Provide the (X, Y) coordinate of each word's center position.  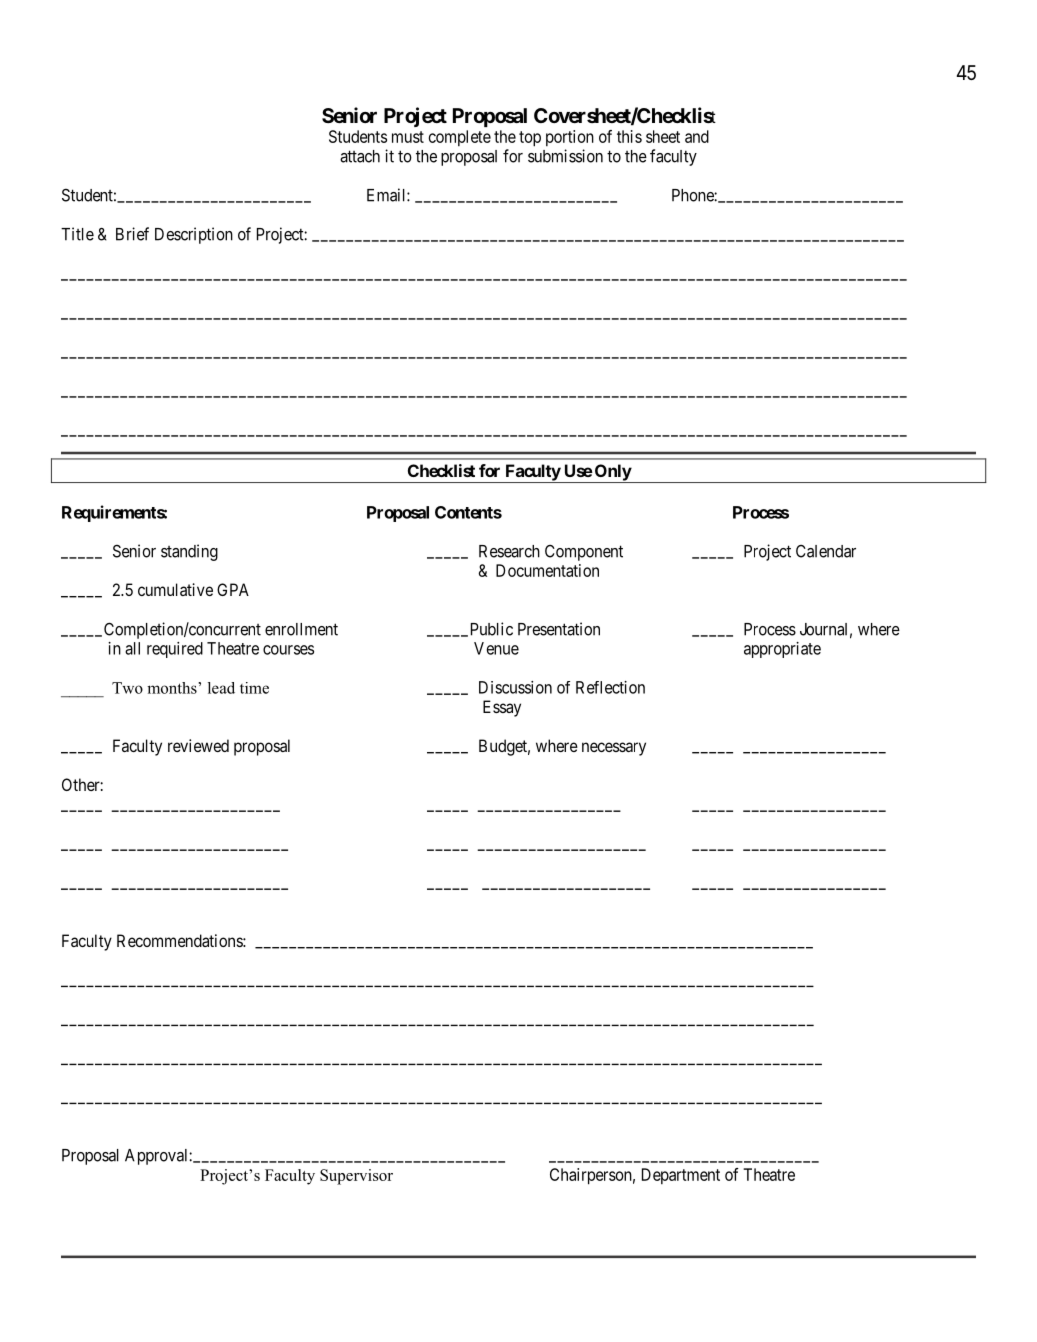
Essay (502, 708)
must (408, 137)
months (173, 688)
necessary (614, 749)
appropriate (782, 650)
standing (189, 552)
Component (584, 553)
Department (681, 1176)
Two (127, 688)
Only (612, 473)
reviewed (198, 745)
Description (194, 235)
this (629, 136)
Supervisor (356, 1177)
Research (509, 551)
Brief (132, 234)
